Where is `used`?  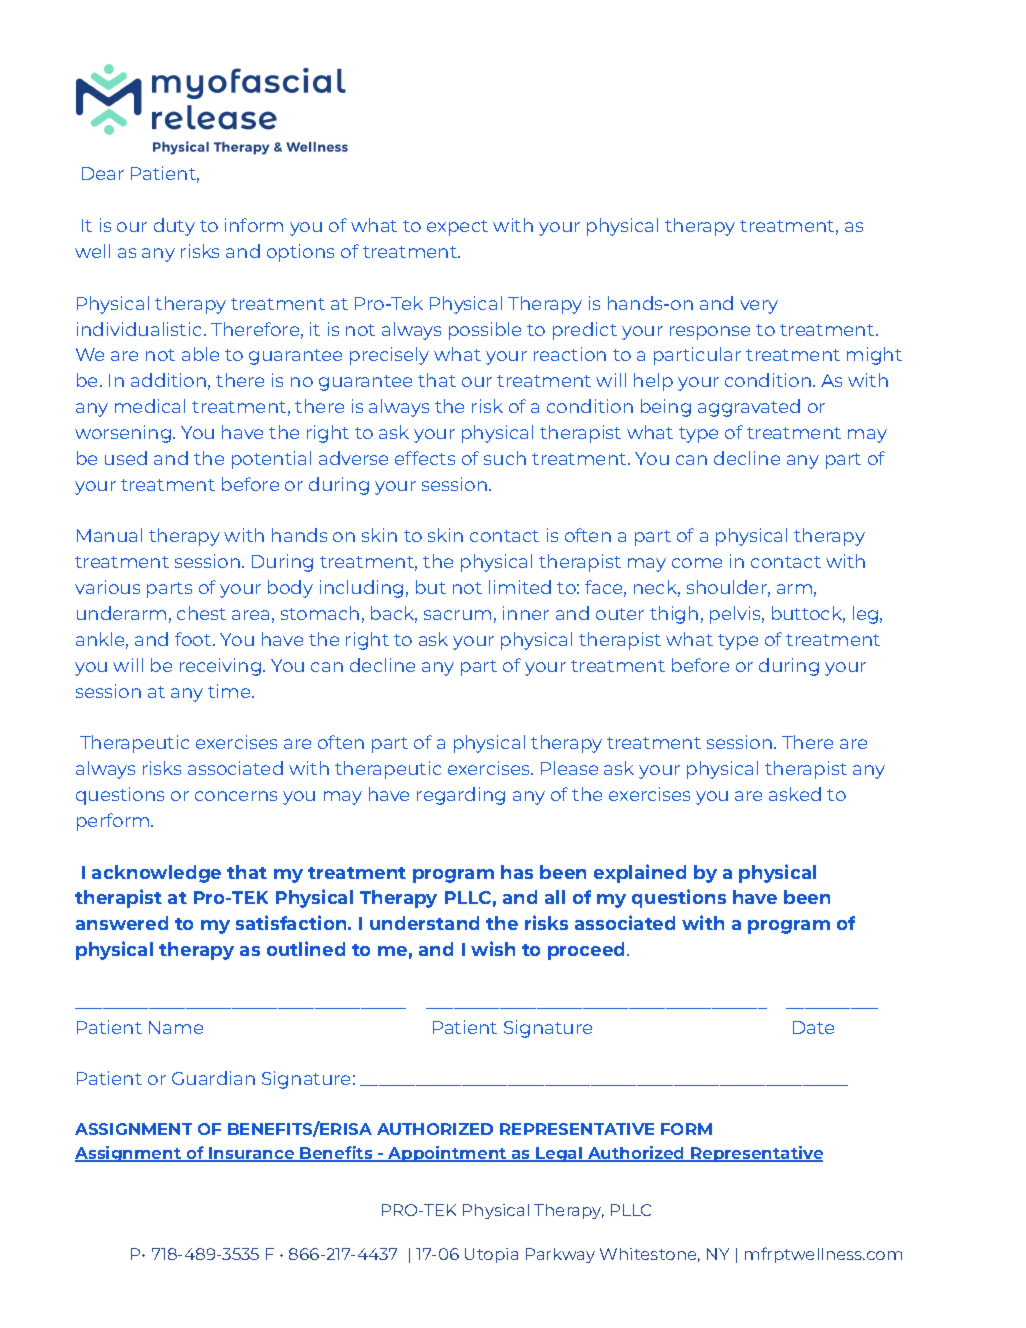
used is located at coordinates (126, 458).
